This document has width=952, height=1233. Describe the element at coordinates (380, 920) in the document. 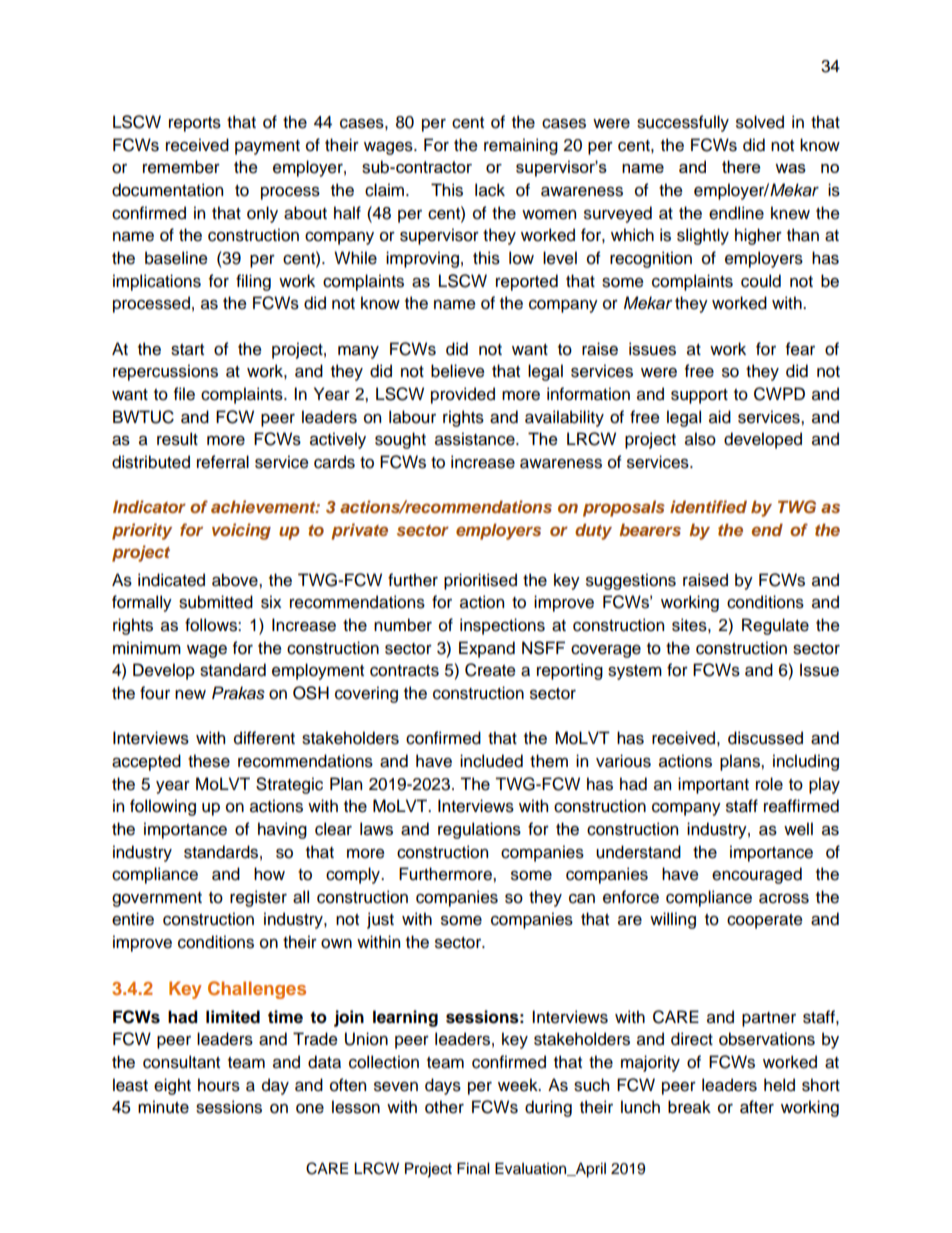

I see `just` at that location.
